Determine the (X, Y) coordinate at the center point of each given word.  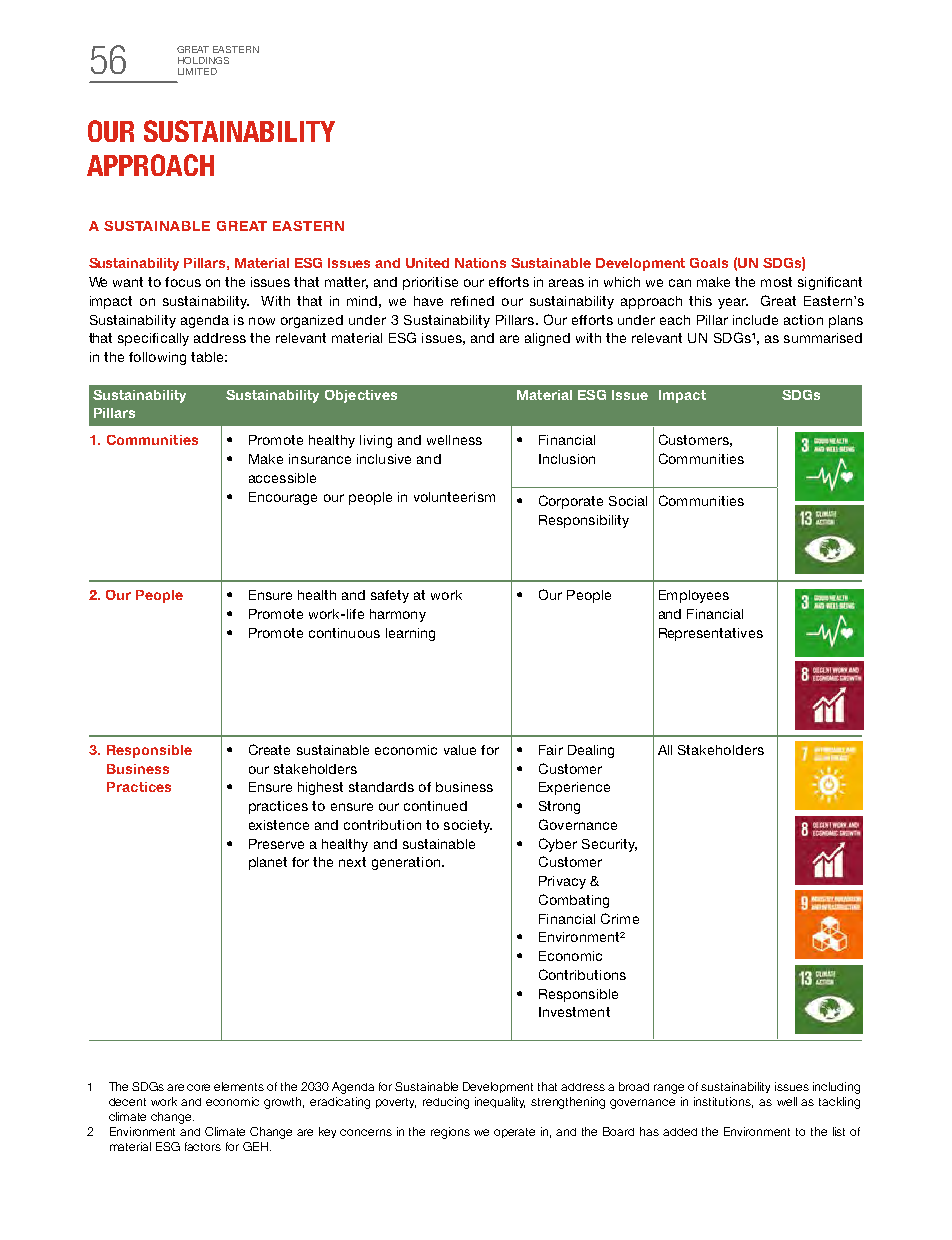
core (198, 1087)
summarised (823, 338)
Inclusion (567, 459)
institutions (723, 1102)
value (460, 750)
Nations (480, 263)
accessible (282, 478)
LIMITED (197, 71)
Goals (709, 263)
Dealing (591, 751)
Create (269, 749)
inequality (500, 1102)
